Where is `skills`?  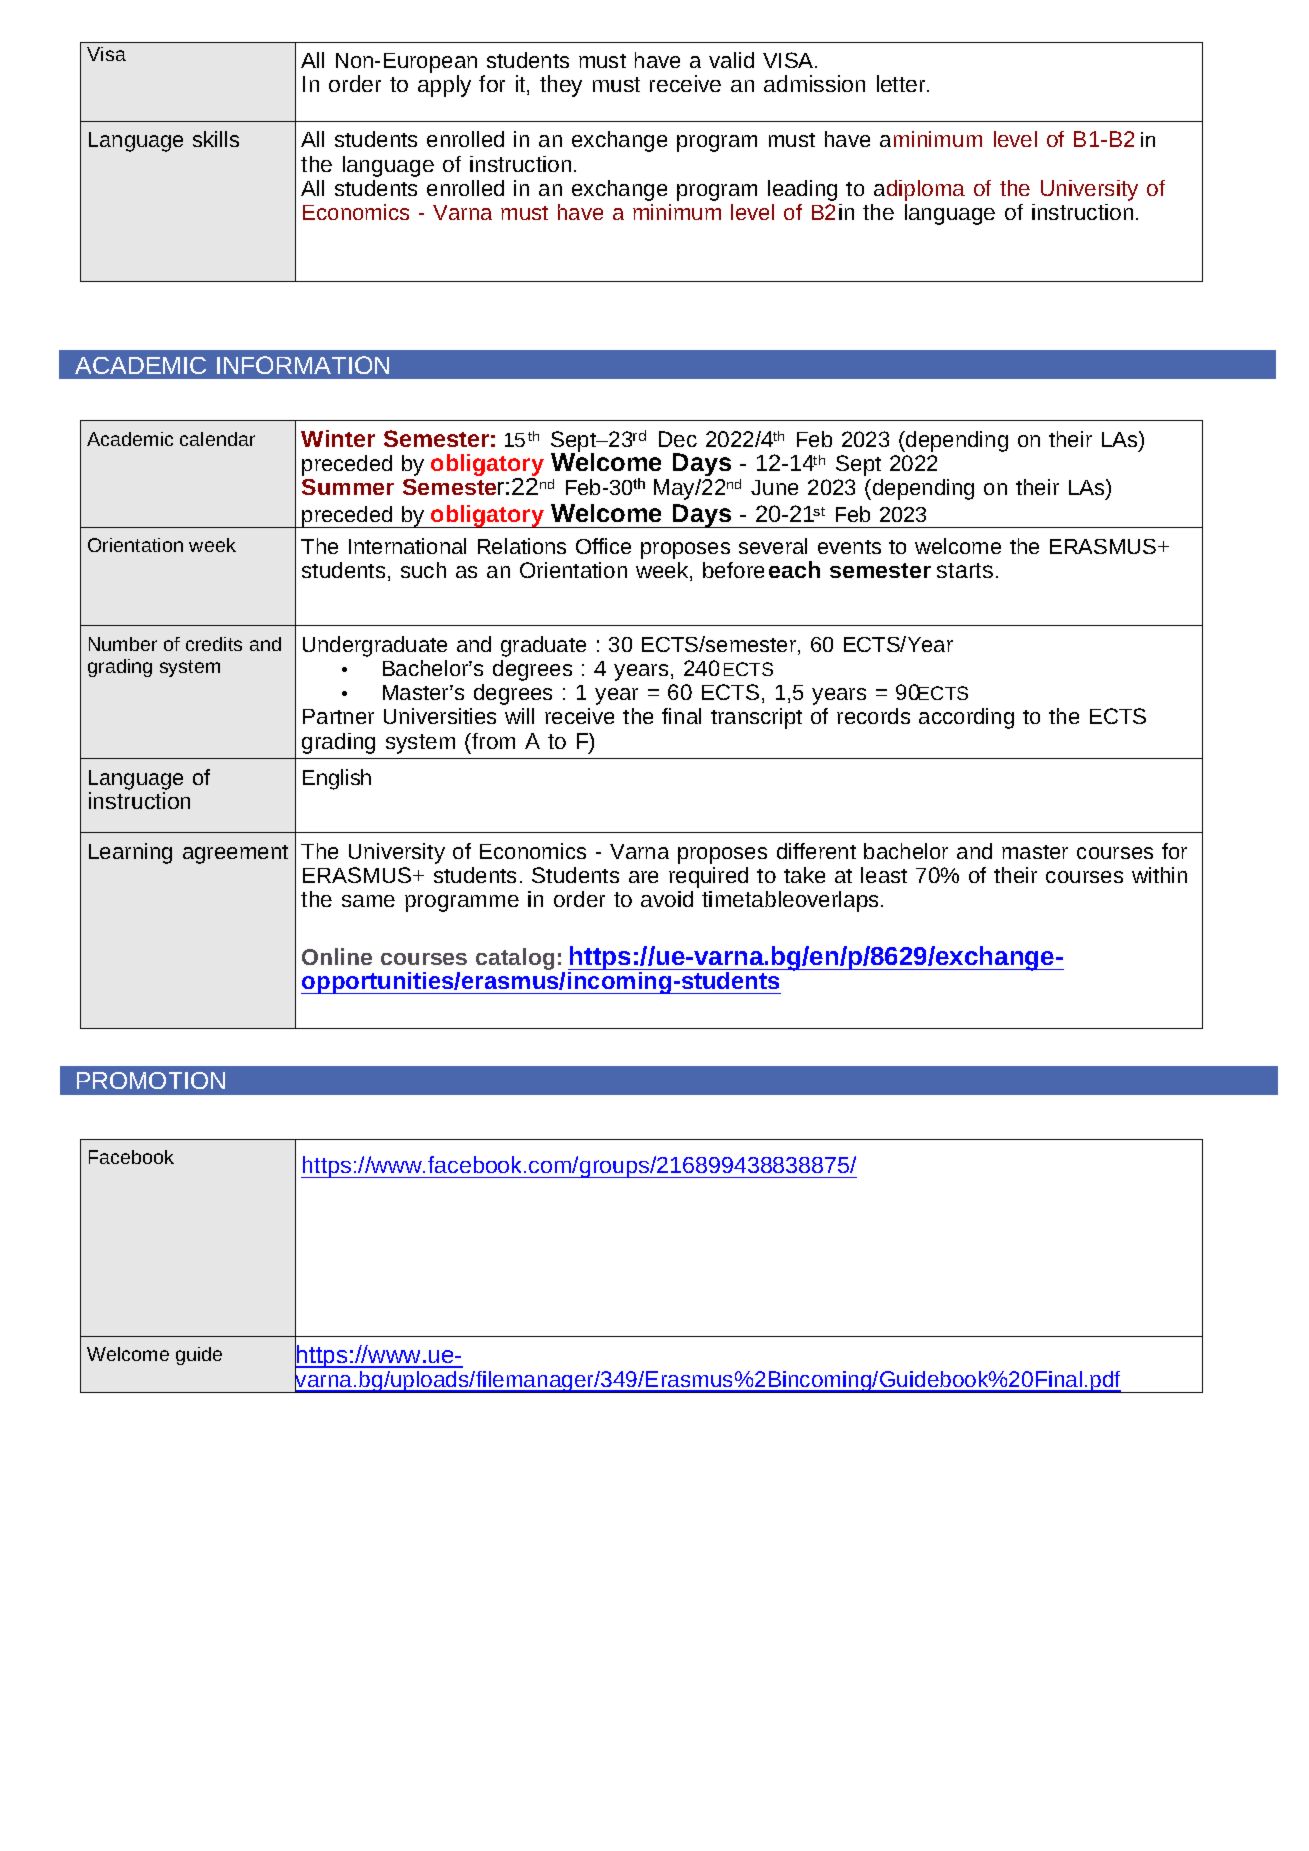 skills is located at coordinates (216, 139).
